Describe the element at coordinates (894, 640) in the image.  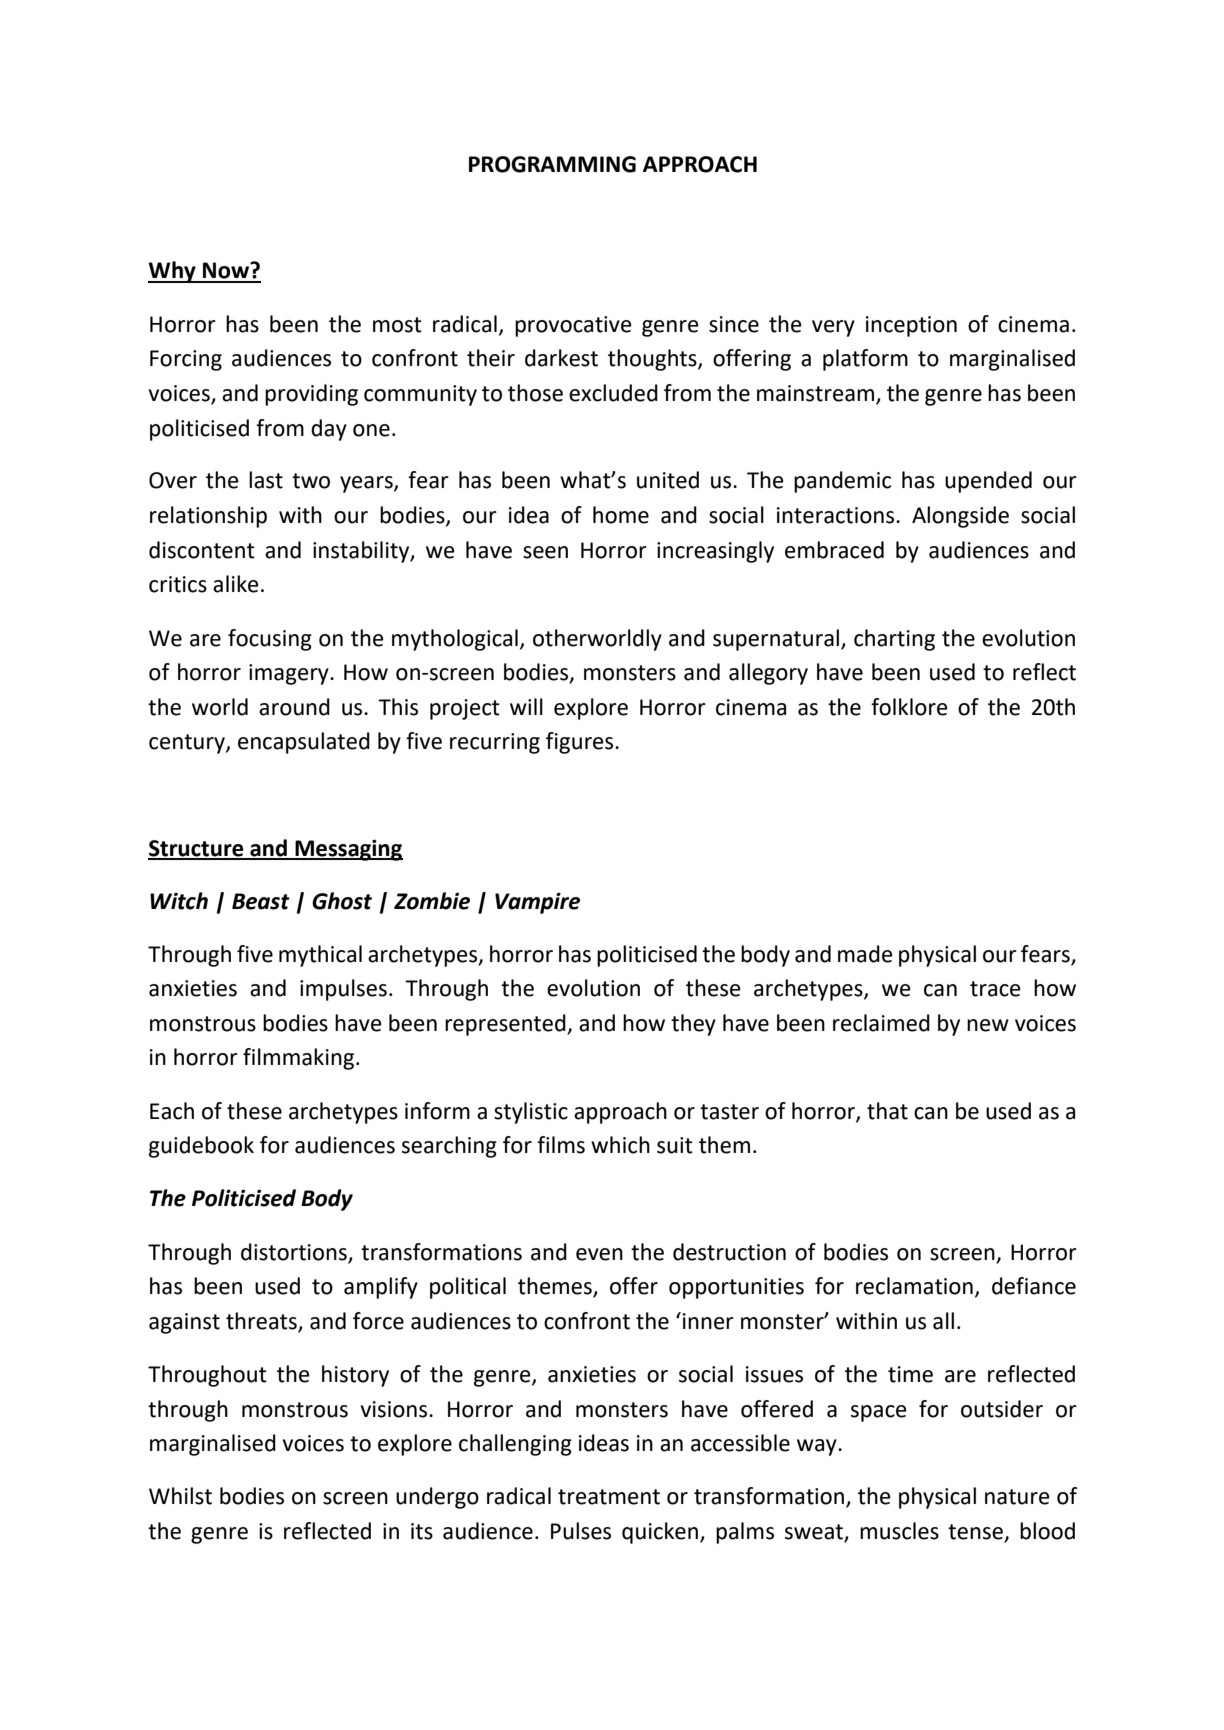
I see `charting` at that location.
